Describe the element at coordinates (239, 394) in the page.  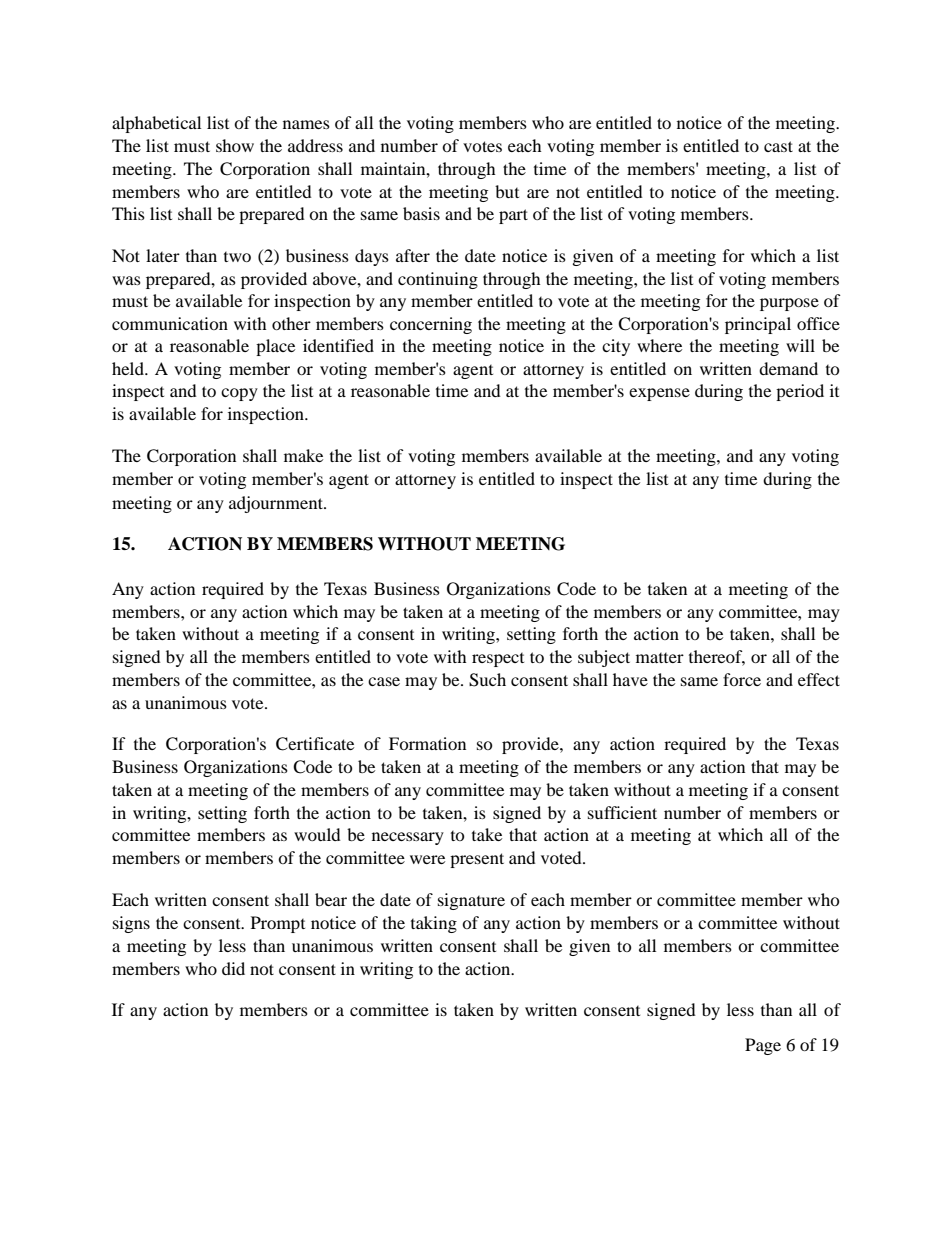
I see `copy` at that location.
